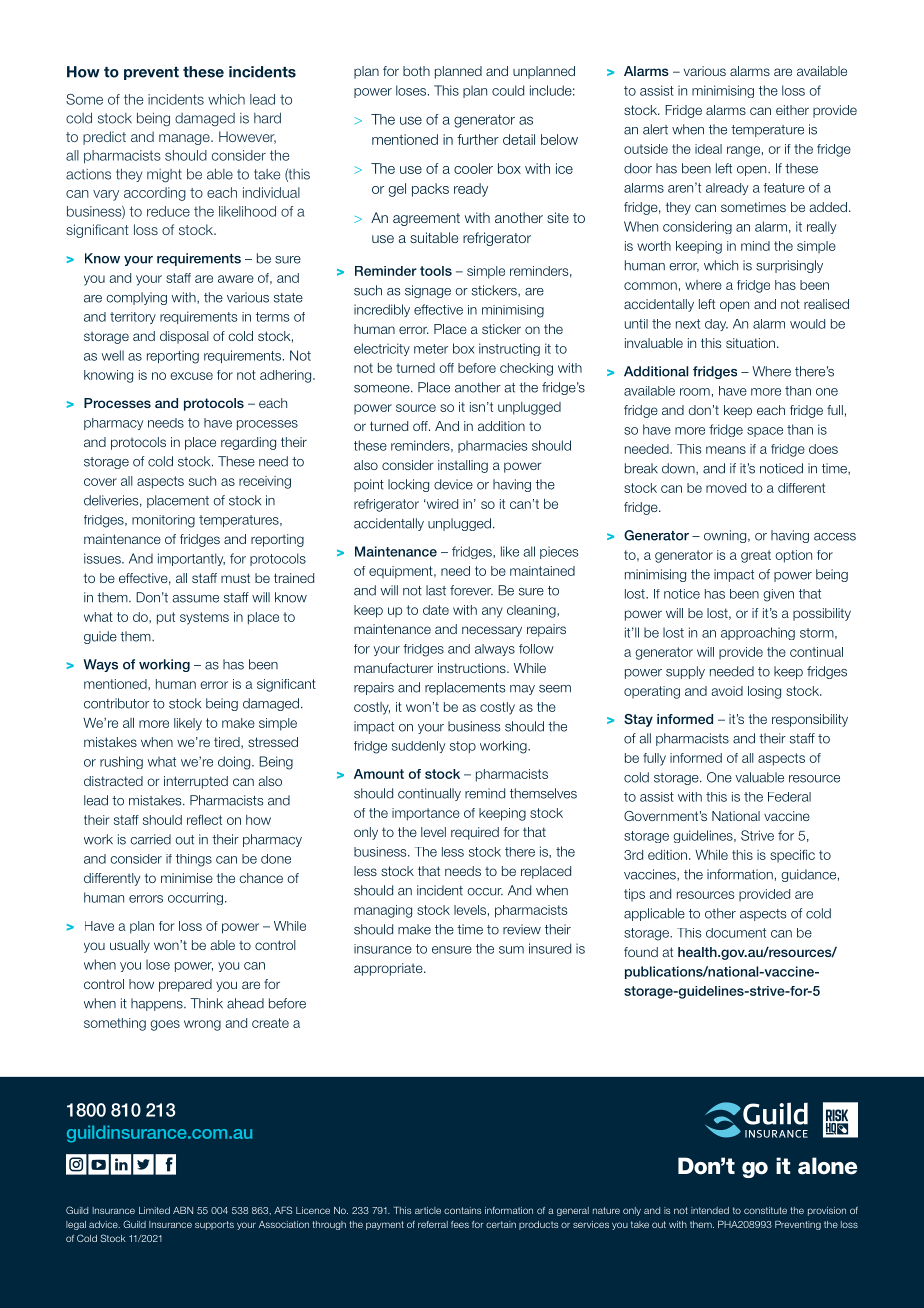  What do you see at coordinates (150, 839) in the document?
I see `carried` at bounding box center [150, 839].
